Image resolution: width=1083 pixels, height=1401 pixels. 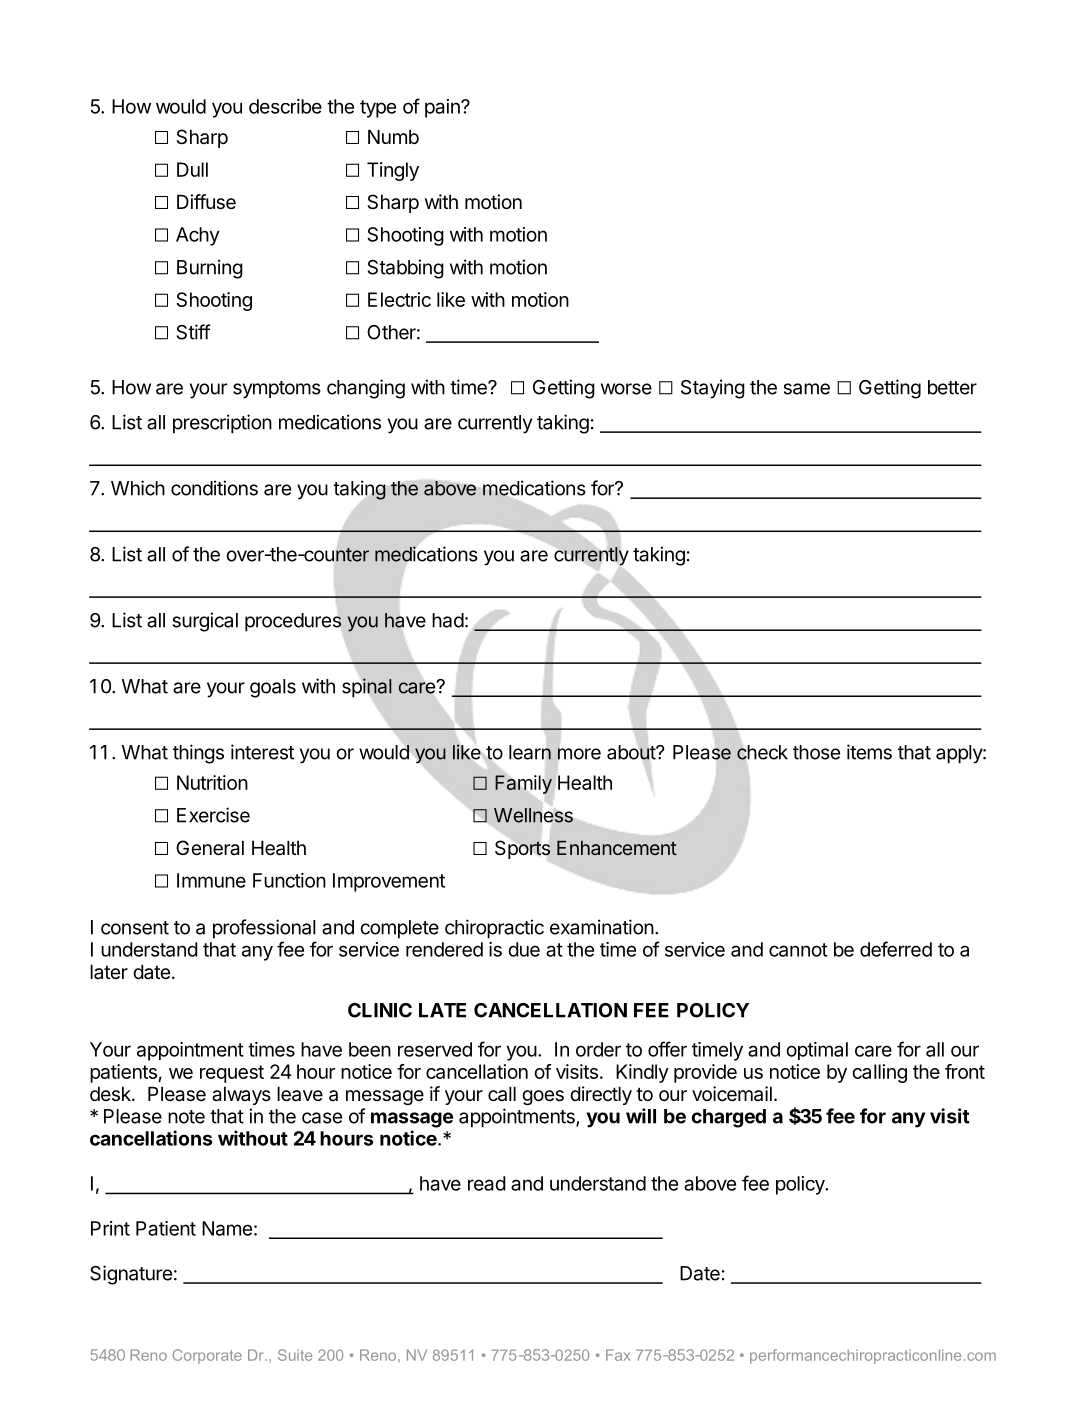 I want to click on Corporate, so click(x=207, y=1356).
